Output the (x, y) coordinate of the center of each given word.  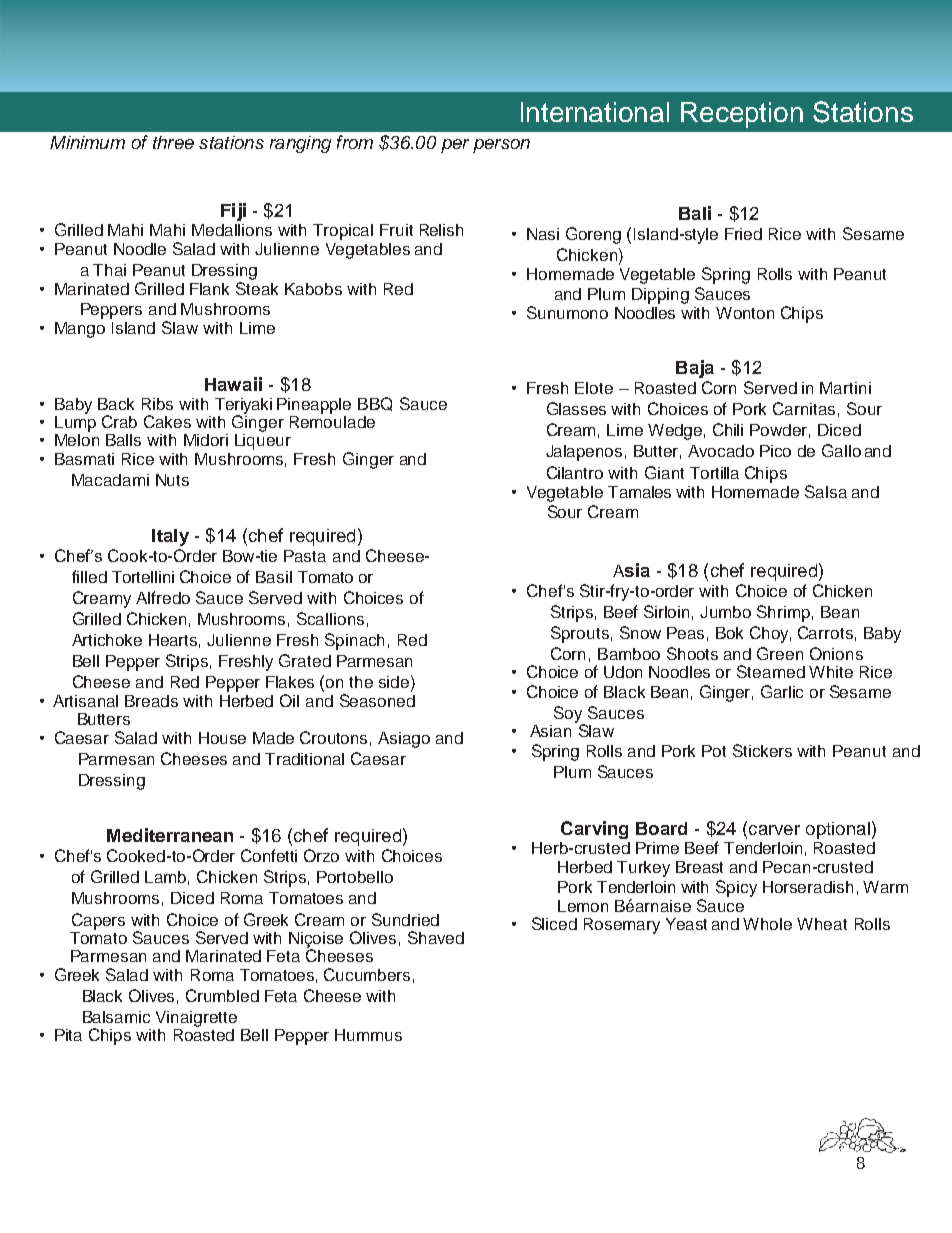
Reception (742, 115)
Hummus (368, 1035)
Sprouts (580, 634)
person (501, 146)
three (173, 142)
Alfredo (163, 597)
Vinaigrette (196, 1019)
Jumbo (725, 612)
